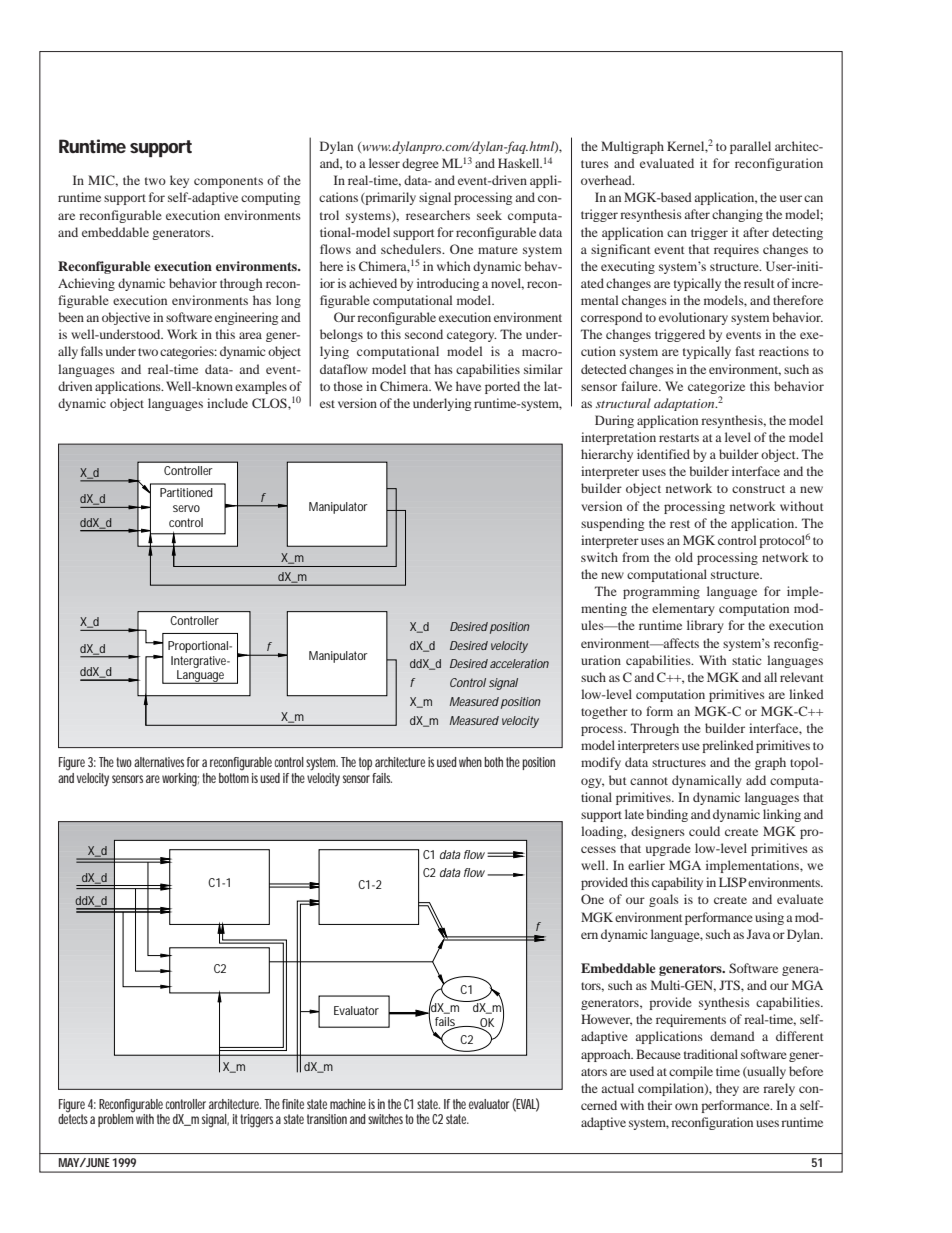 This page has width=952, height=1233. Describe the element at coordinates (179, 181) in the page. I see `key` at that location.
